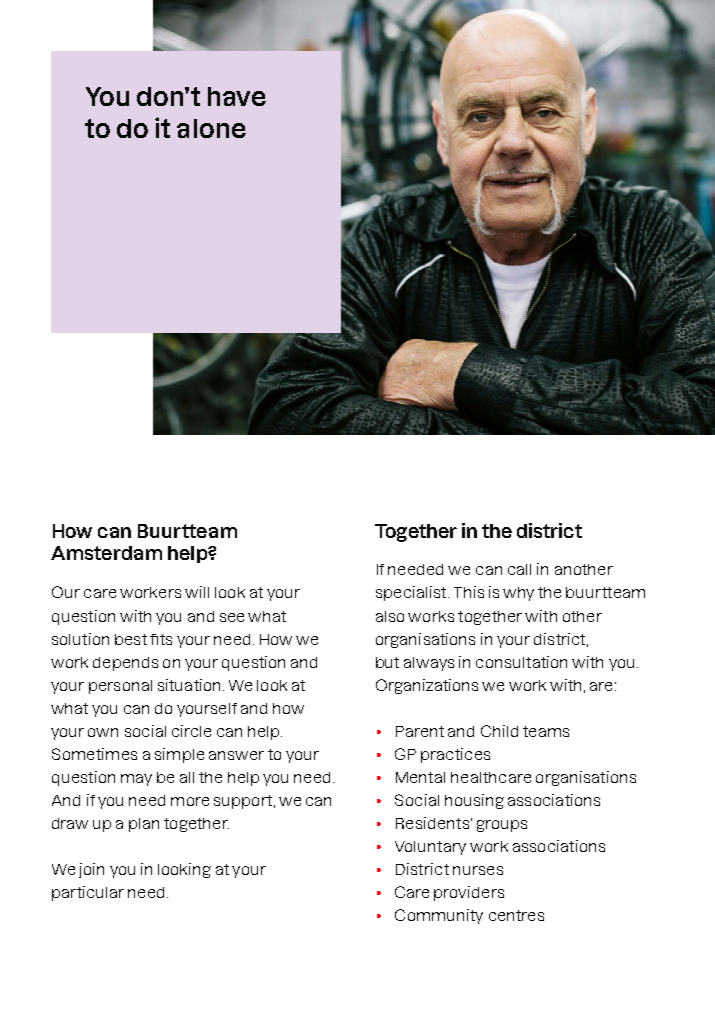 The width and height of the document is (715, 1015). What do you see at coordinates (232, 617) in the document?
I see `see` at bounding box center [232, 617].
